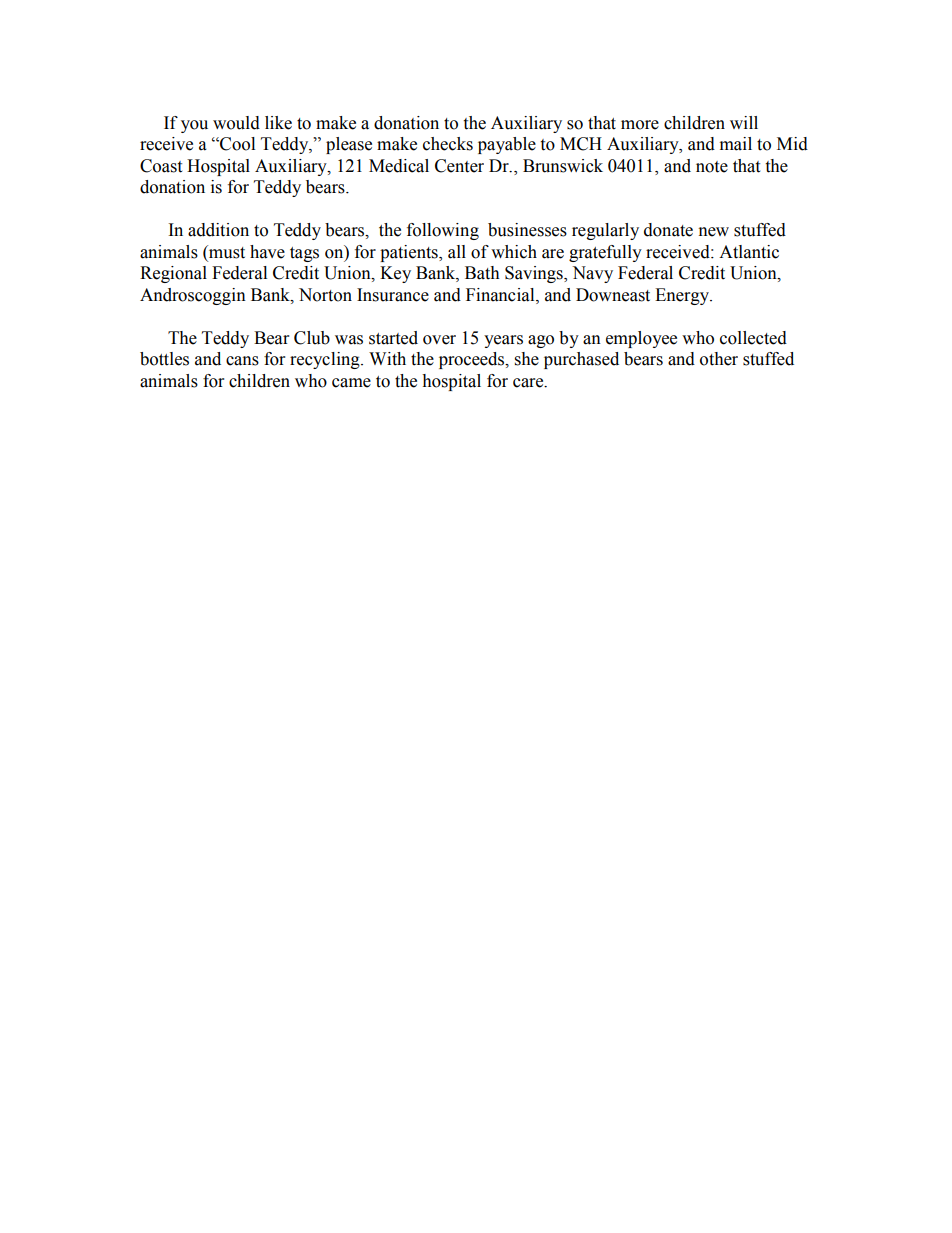 Image resolution: width=952 pixels, height=1233 pixels. What do you see at coordinates (242, 361) in the image?
I see `cans` at bounding box center [242, 361].
